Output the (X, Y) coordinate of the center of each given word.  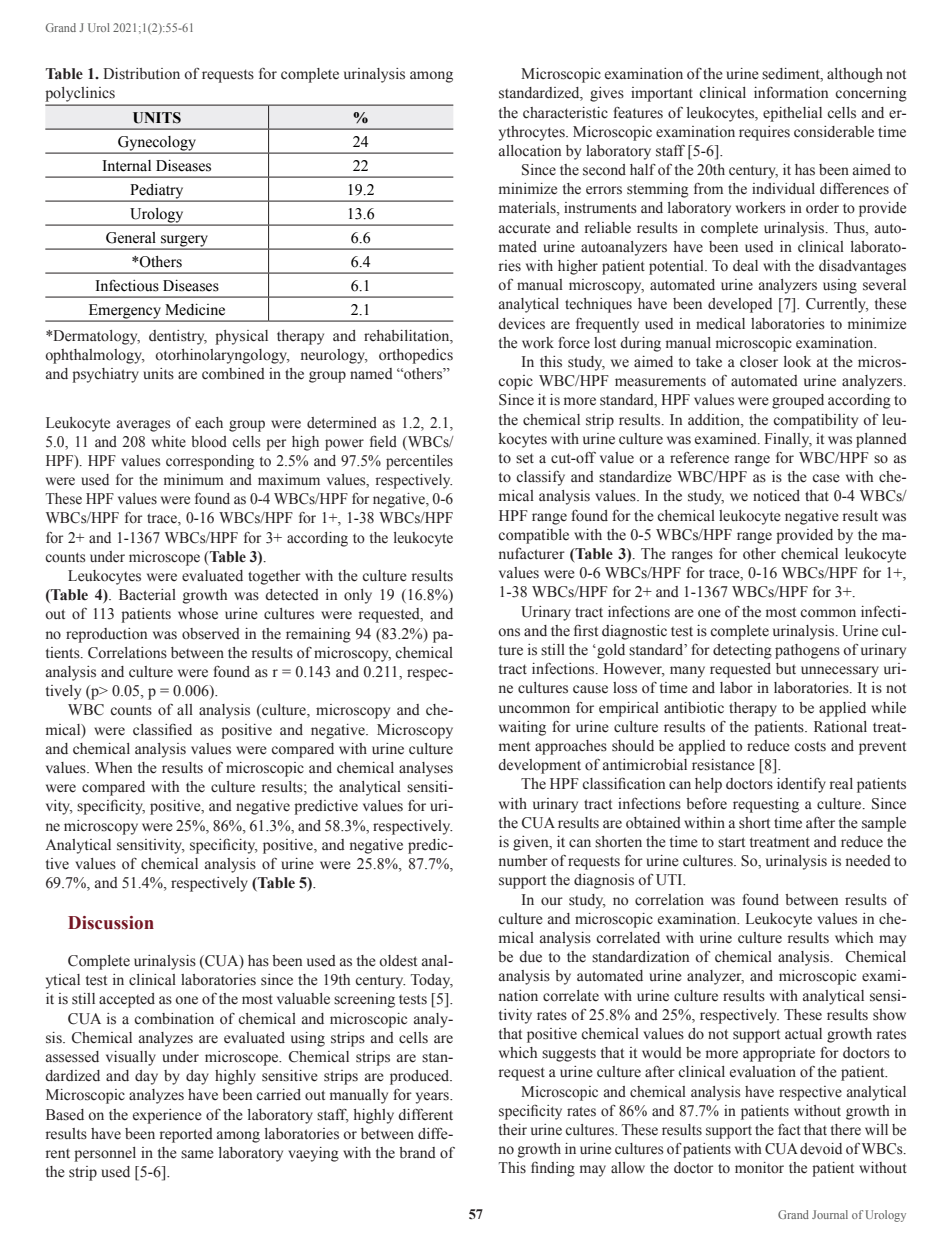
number (523, 861)
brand (417, 1153)
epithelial (792, 114)
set (525, 458)
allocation (530, 151)
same (197, 1154)
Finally (788, 440)
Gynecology (157, 144)
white (169, 442)
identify (801, 785)
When (113, 768)
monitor (759, 1168)
